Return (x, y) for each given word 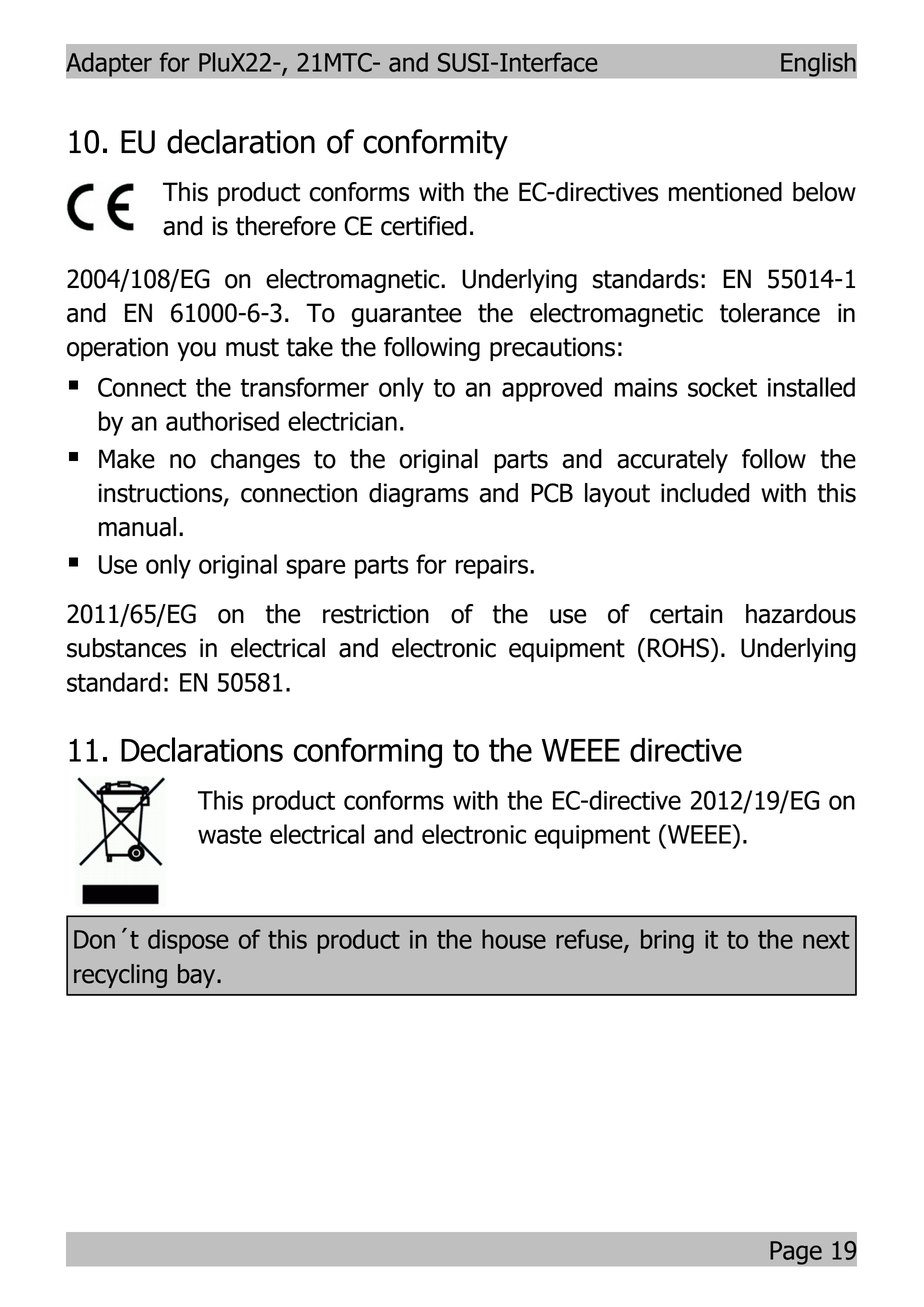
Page (796, 1253)
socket (722, 387)
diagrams (418, 495)
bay (198, 976)
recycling (120, 976)
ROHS (678, 648)
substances (126, 648)
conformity (435, 144)
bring (667, 941)
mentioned (725, 192)
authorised (222, 421)
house (514, 939)
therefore (286, 226)
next (826, 940)
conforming (368, 752)
